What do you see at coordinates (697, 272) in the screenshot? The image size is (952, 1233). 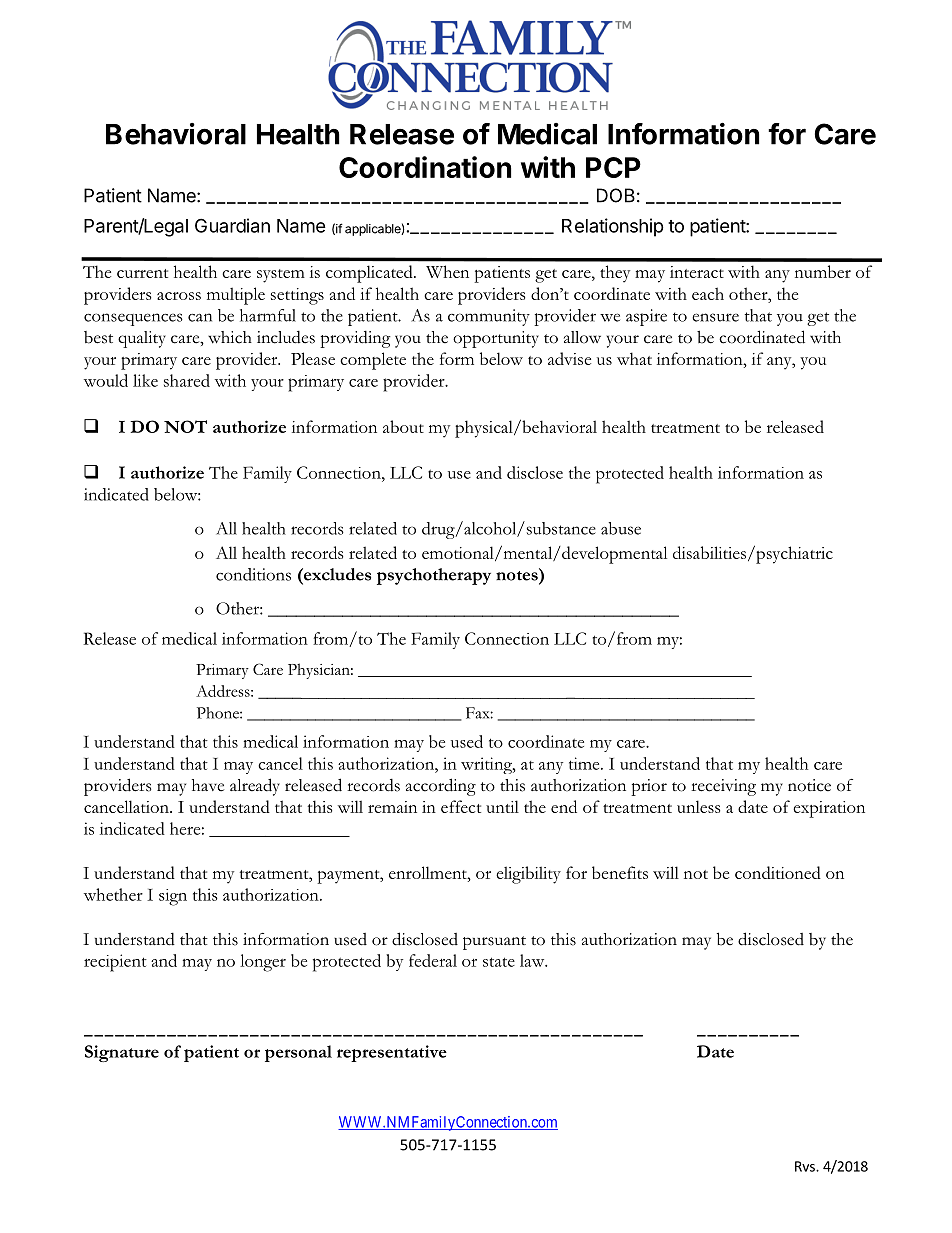 I see `interact` at bounding box center [697, 272].
